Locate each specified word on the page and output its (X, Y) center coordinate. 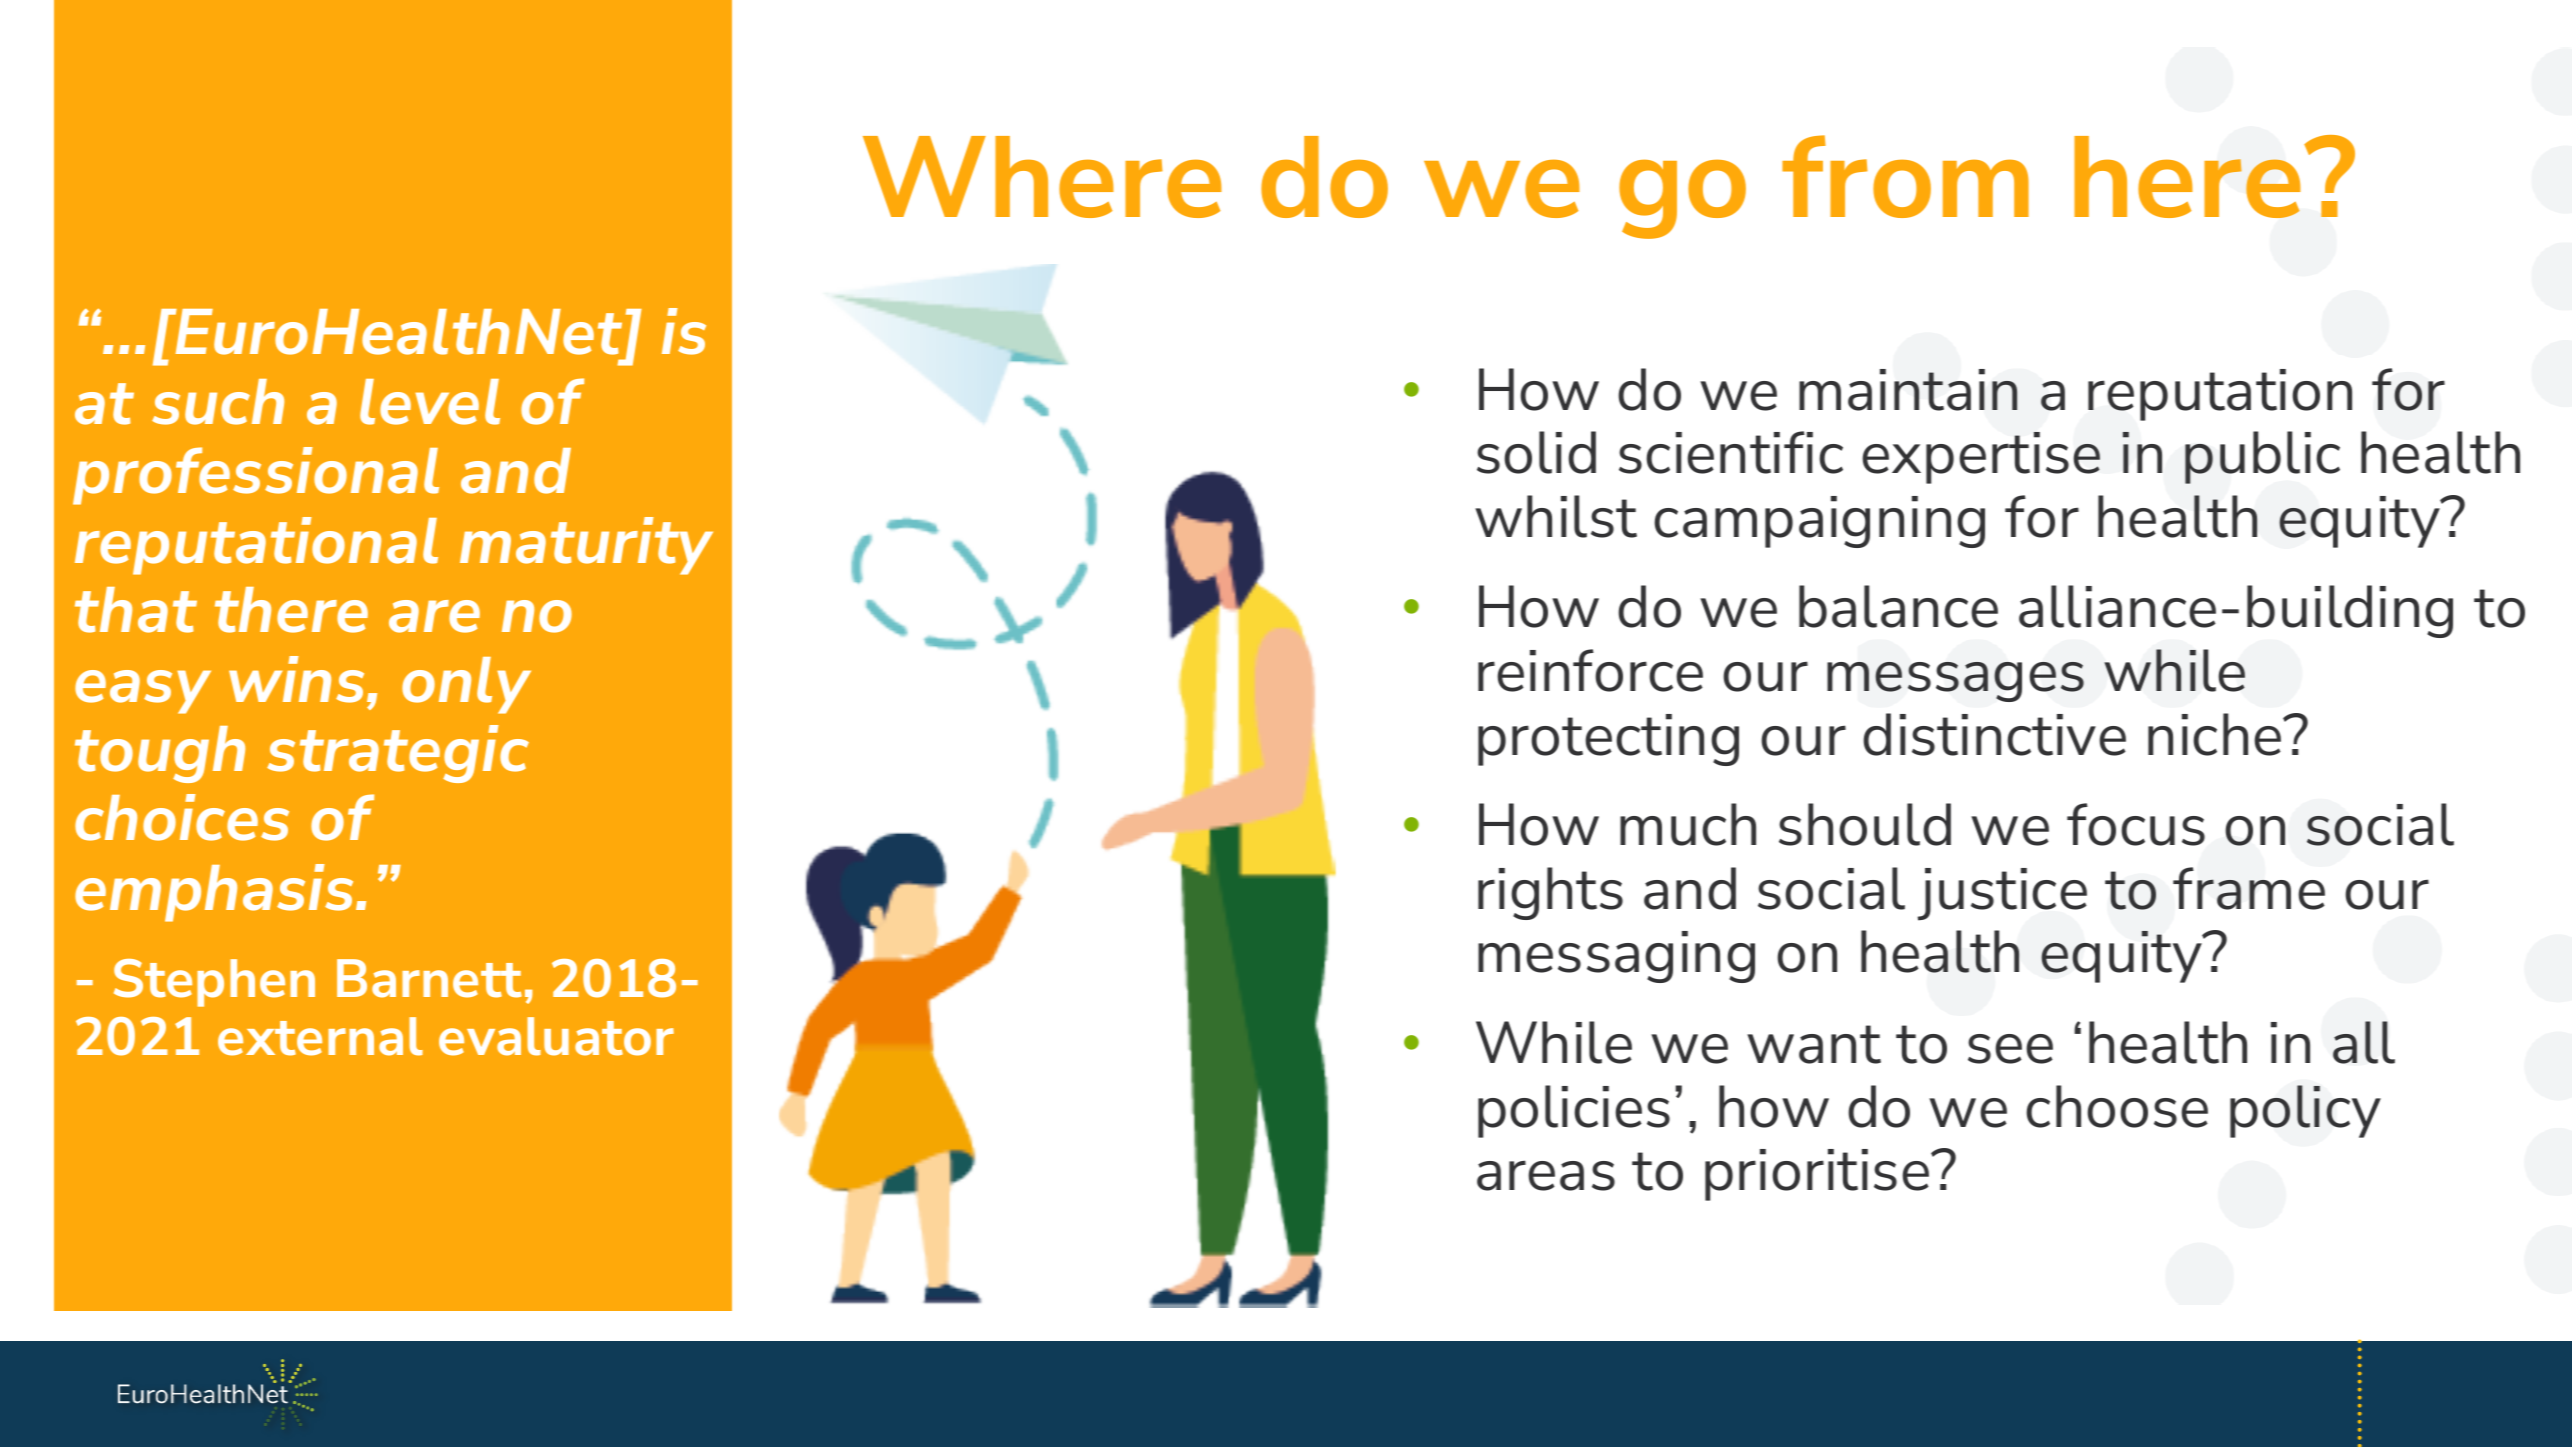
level (430, 402)
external (320, 1036)
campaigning (1819, 522)
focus (2136, 824)
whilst (1556, 516)
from (1905, 176)
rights (1550, 893)
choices (182, 817)
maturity (586, 546)
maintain (1908, 390)
